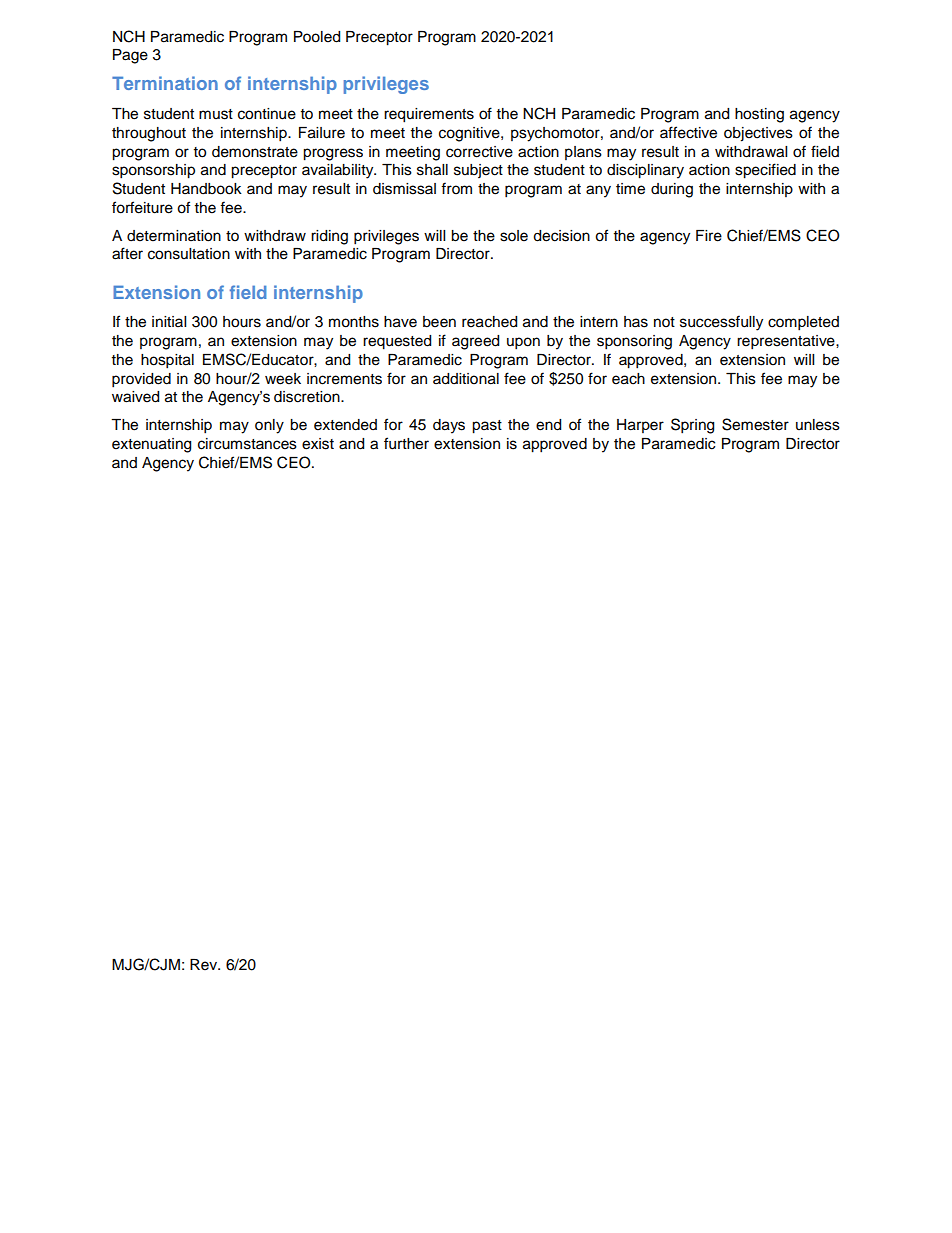 This screenshot has height=1233, width=952. Describe the element at coordinates (640, 426) in the screenshot. I see `Harper` at that location.
